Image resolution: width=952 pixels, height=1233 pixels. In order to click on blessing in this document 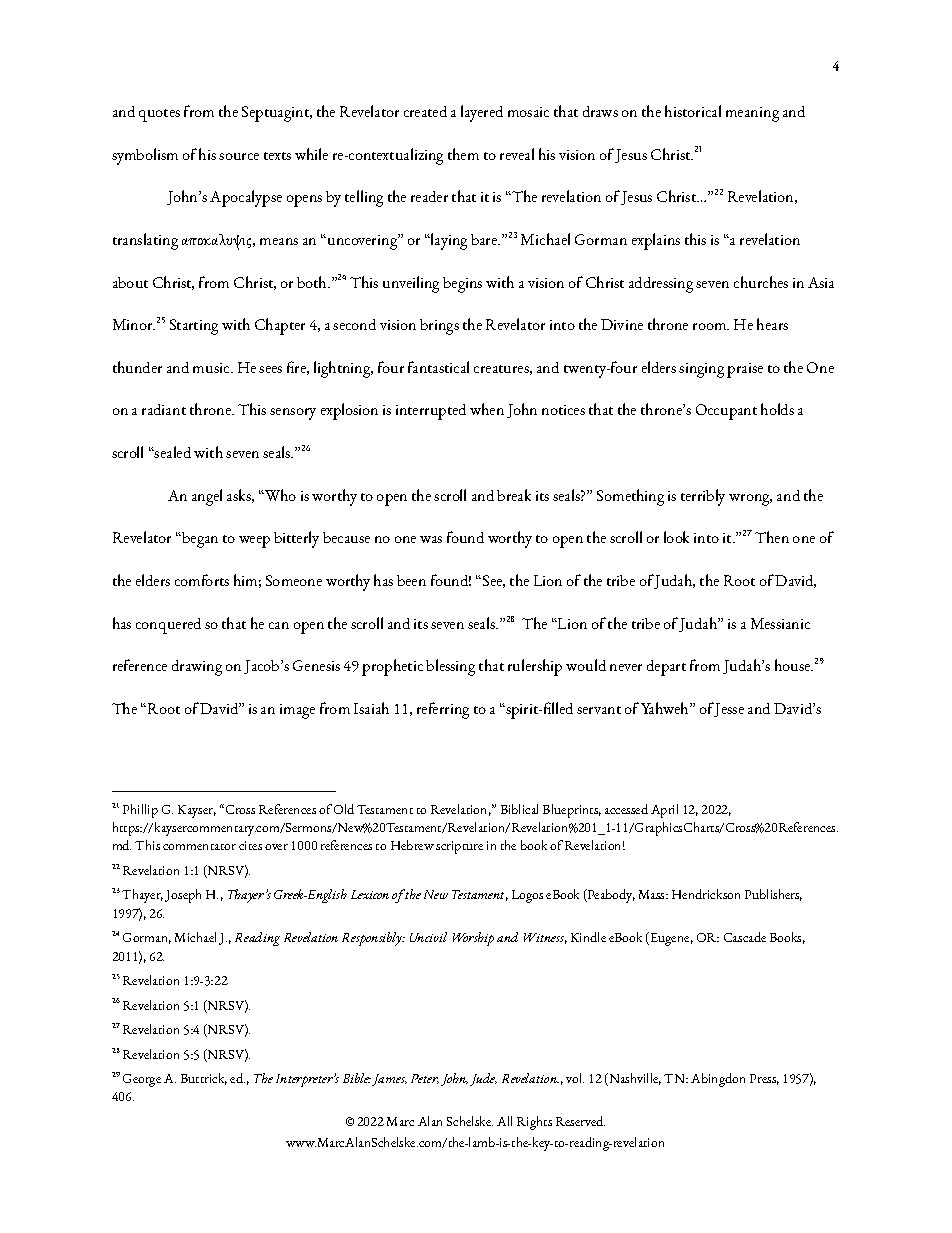, I will do `click(450, 667)`.
